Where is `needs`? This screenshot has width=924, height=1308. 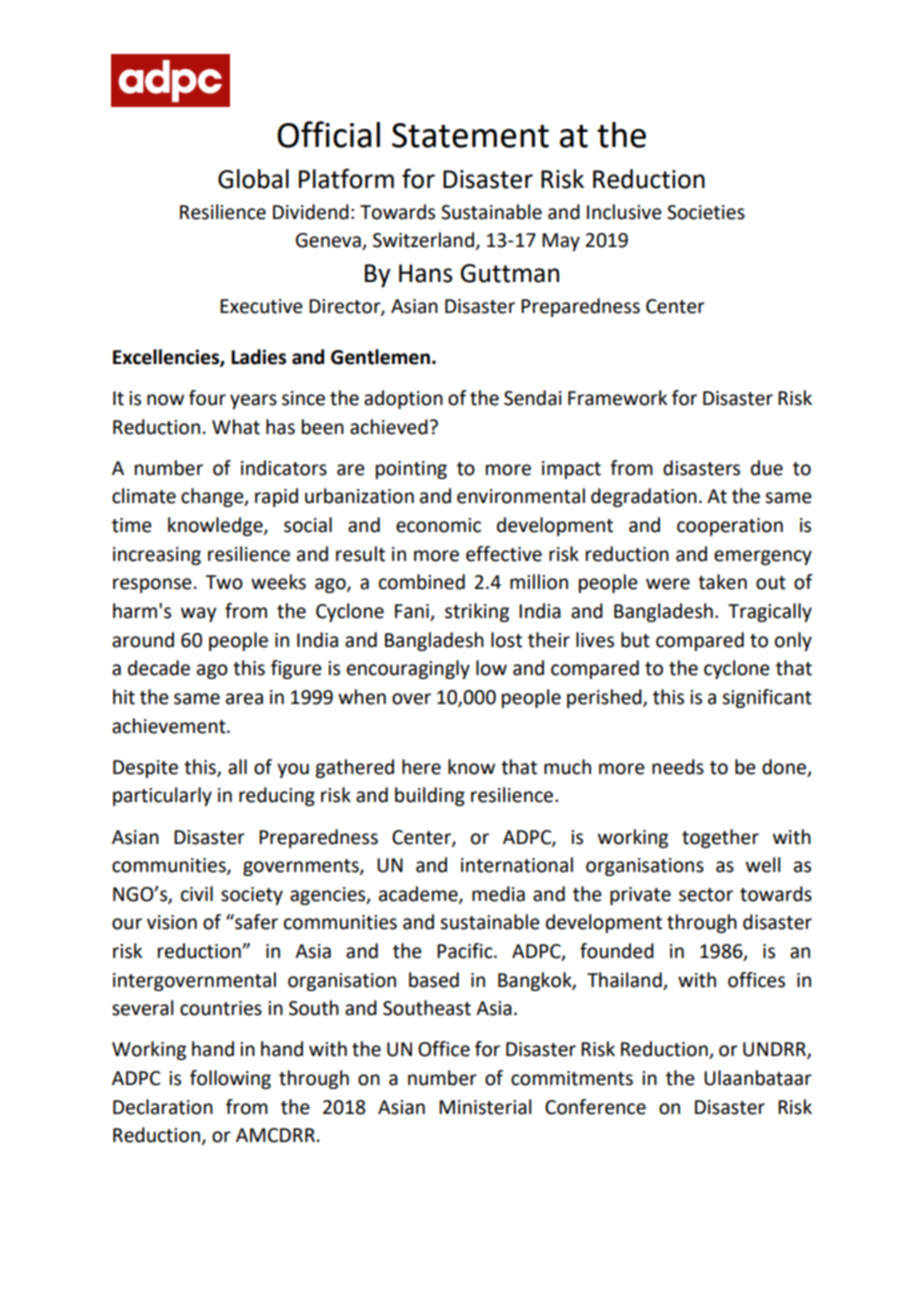
needs is located at coordinates (678, 767).
